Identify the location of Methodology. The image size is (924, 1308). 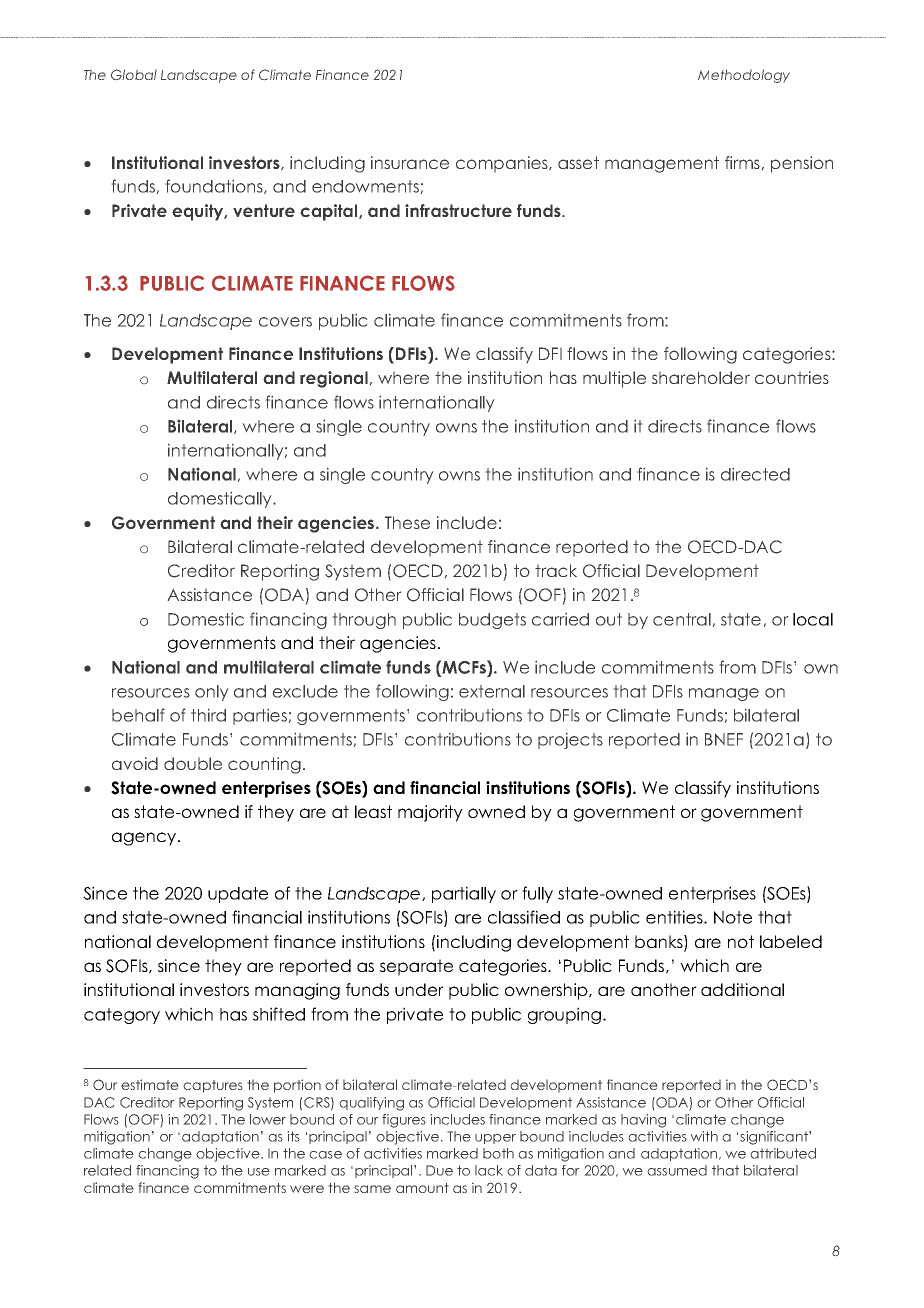
(744, 76).
